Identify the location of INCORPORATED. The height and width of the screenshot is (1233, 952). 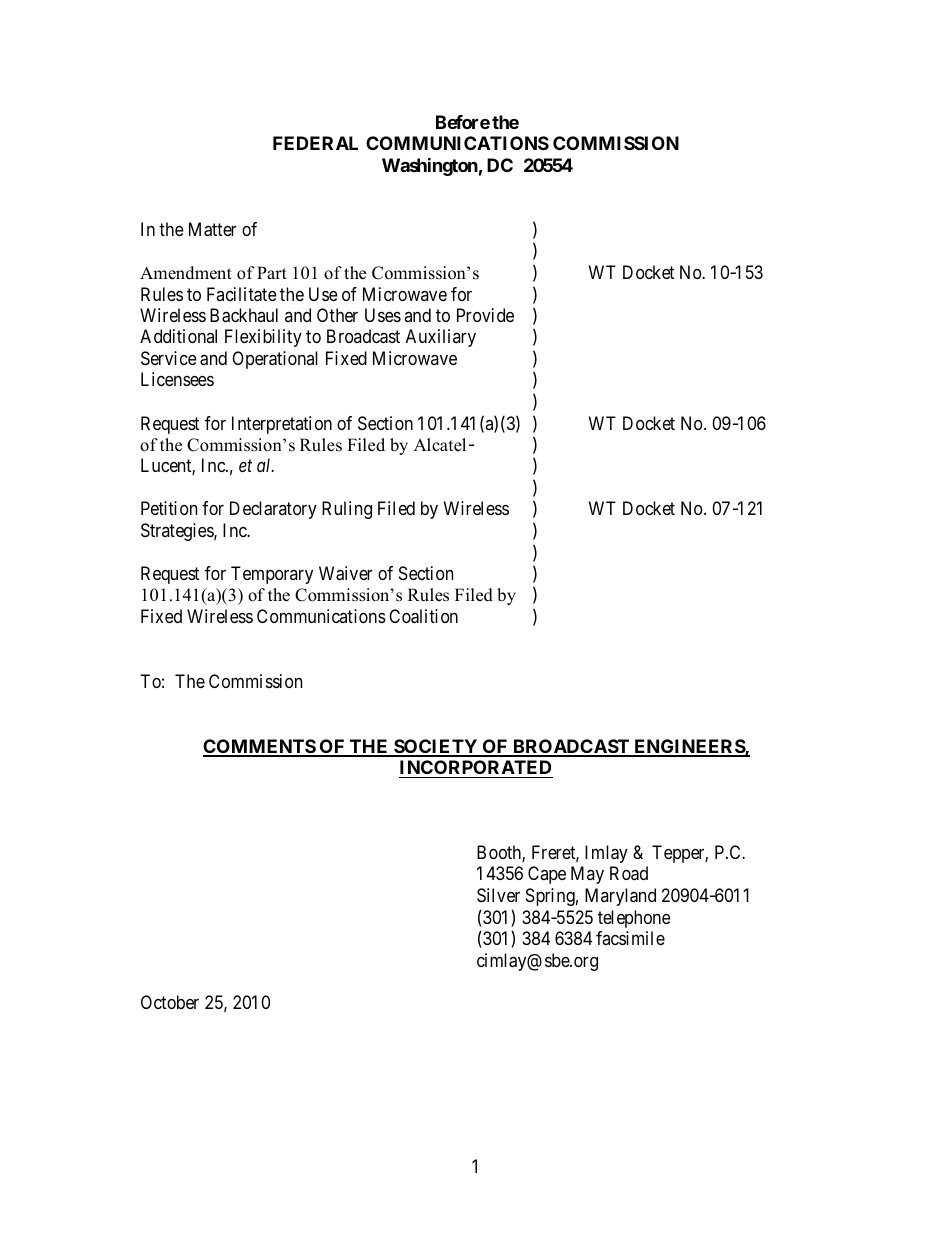
(476, 767).
